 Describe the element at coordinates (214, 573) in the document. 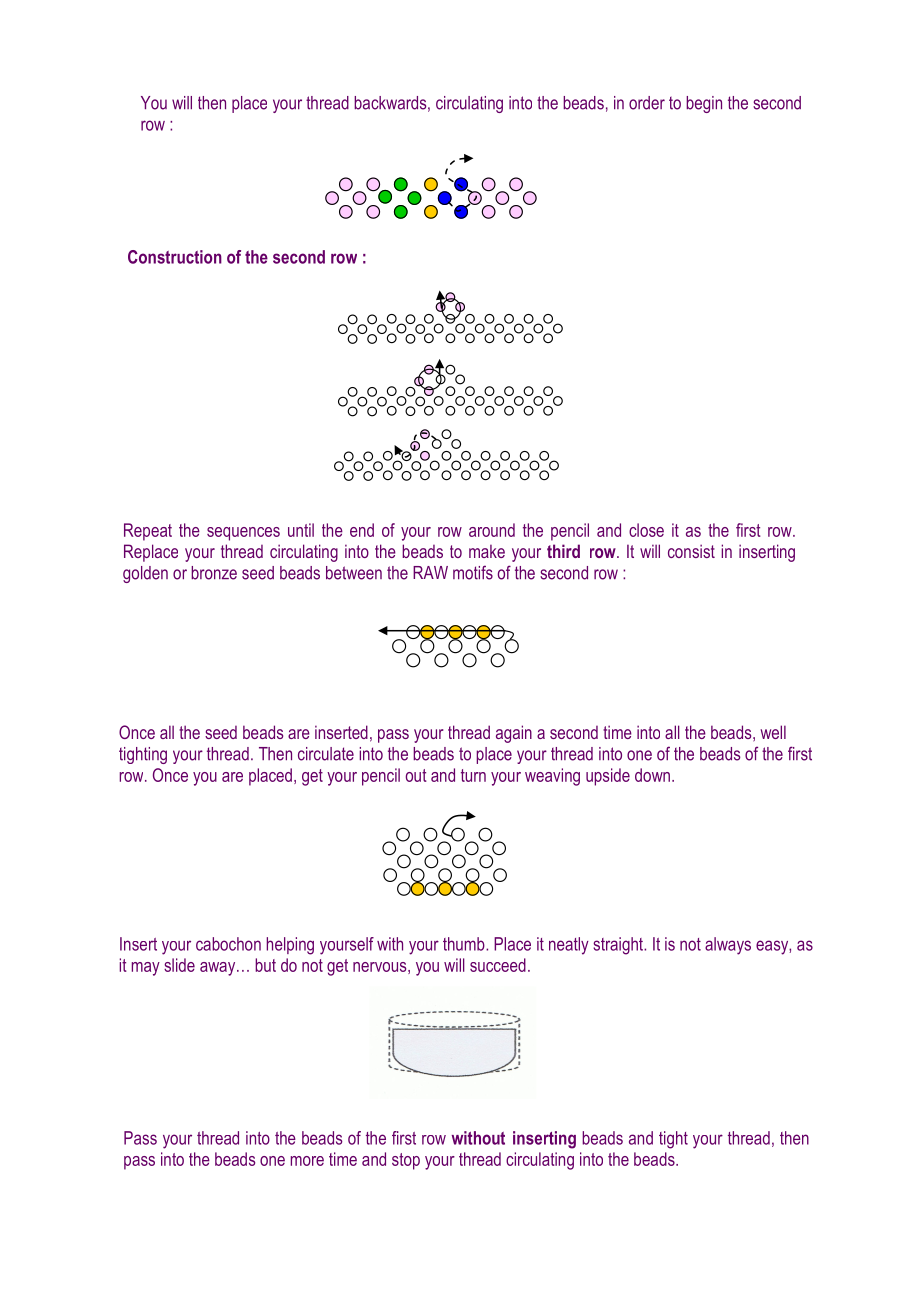

I see `bronze` at that location.
